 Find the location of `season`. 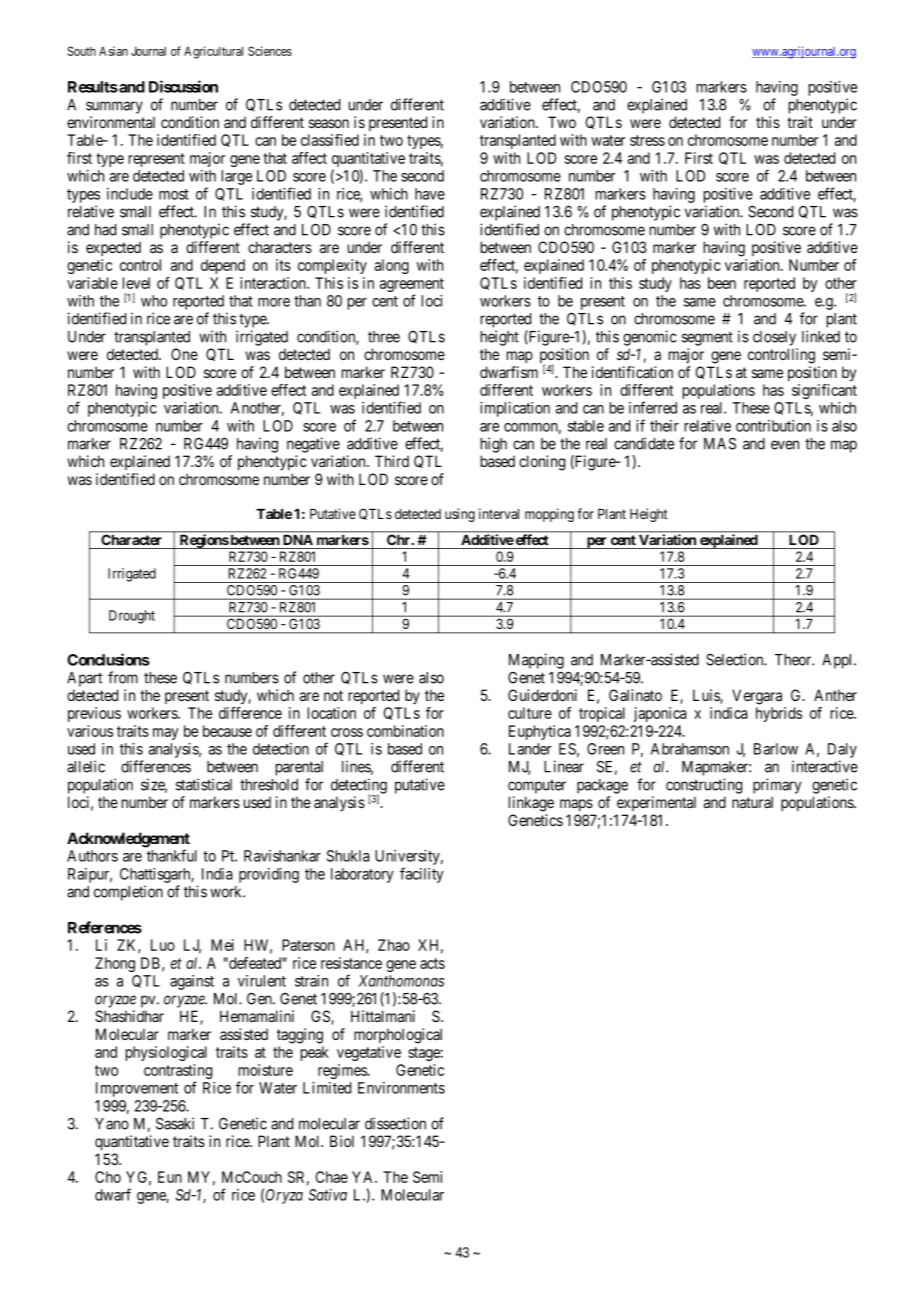

season is located at coordinates (329, 123).
